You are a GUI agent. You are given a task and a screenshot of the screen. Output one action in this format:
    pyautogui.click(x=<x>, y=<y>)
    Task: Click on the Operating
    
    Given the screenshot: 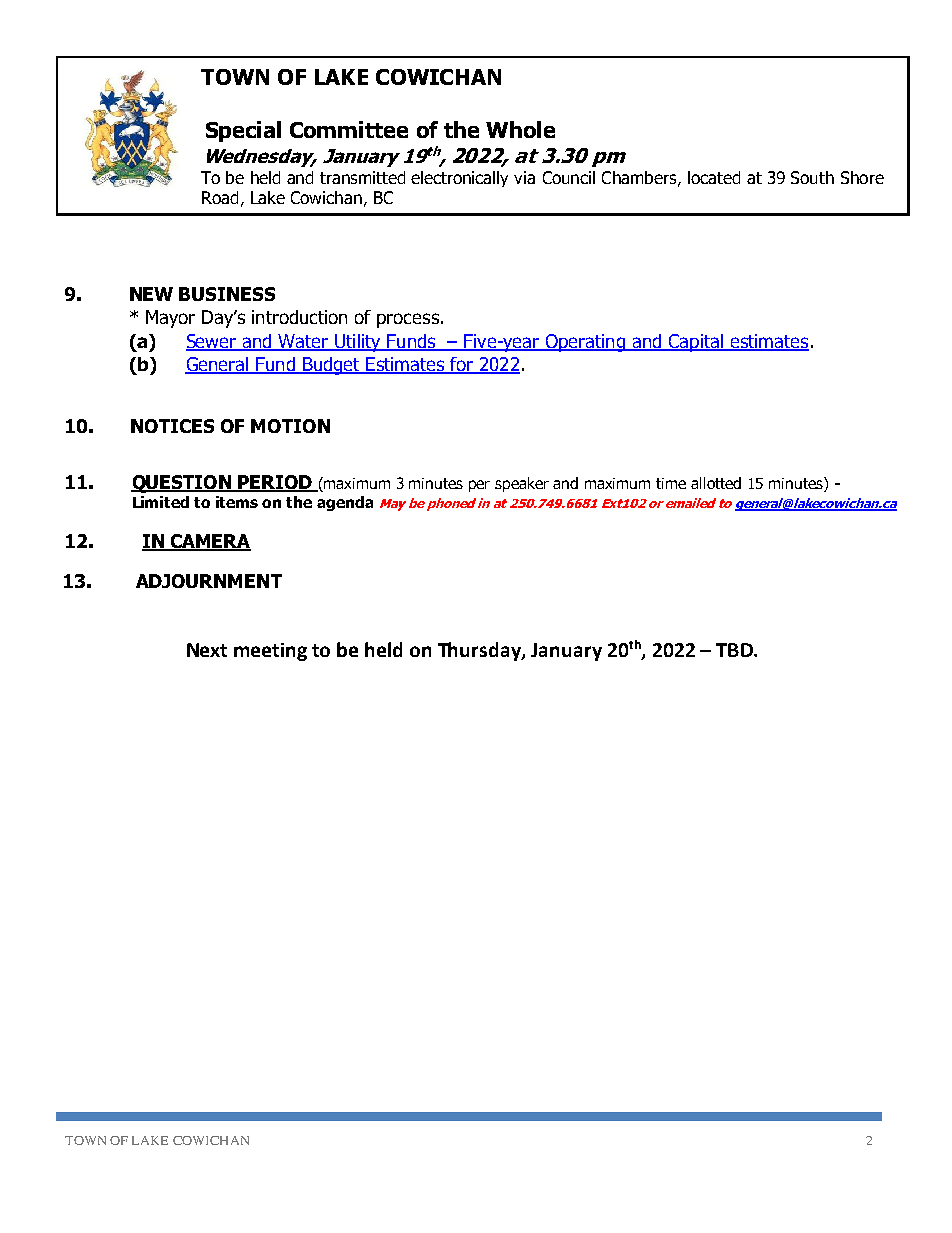 What is the action you would take?
    pyautogui.click(x=585, y=343)
